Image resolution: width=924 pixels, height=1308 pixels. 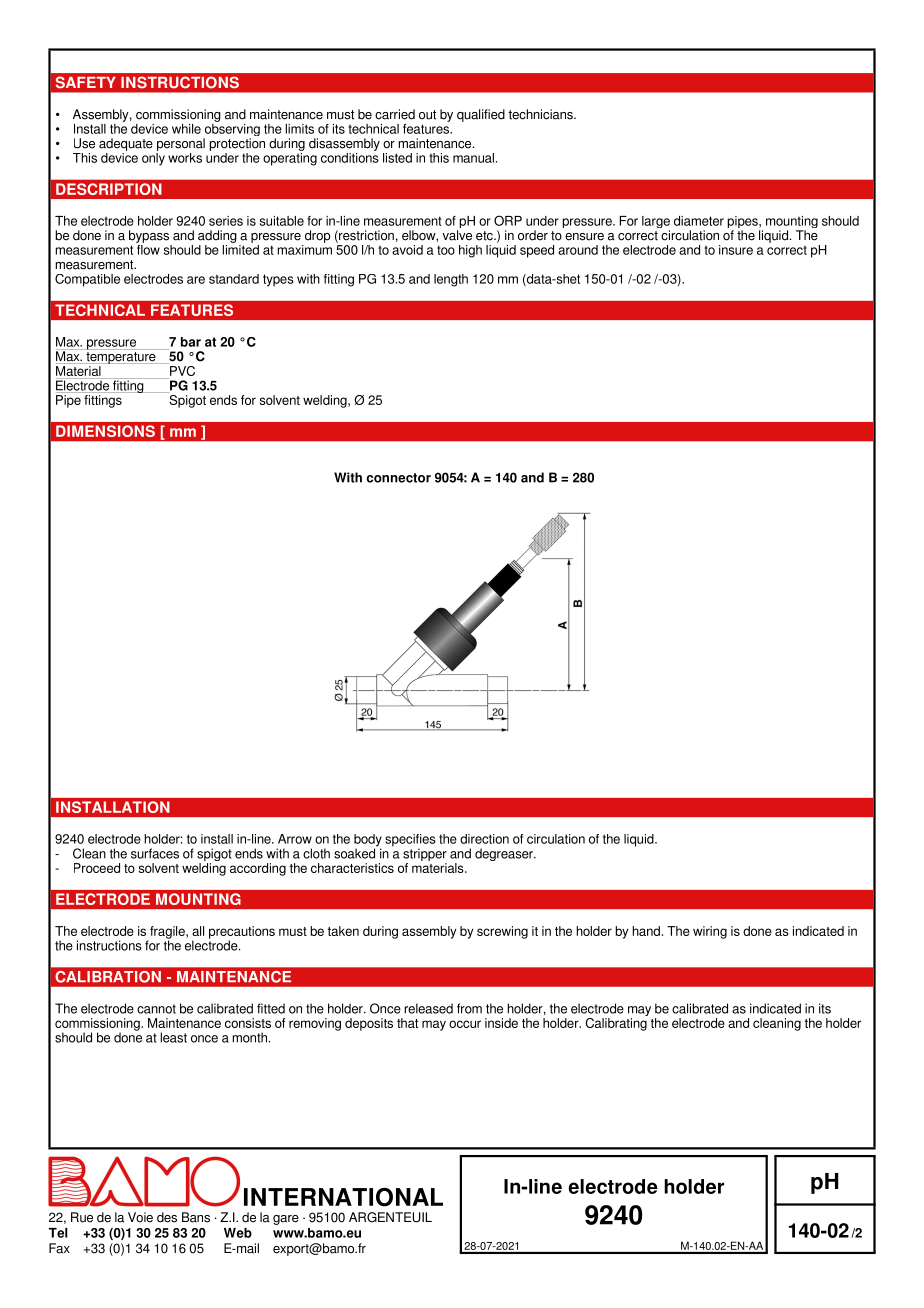 What do you see at coordinates (126, 144) in the page?
I see `adequate` at bounding box center [126, 144].
